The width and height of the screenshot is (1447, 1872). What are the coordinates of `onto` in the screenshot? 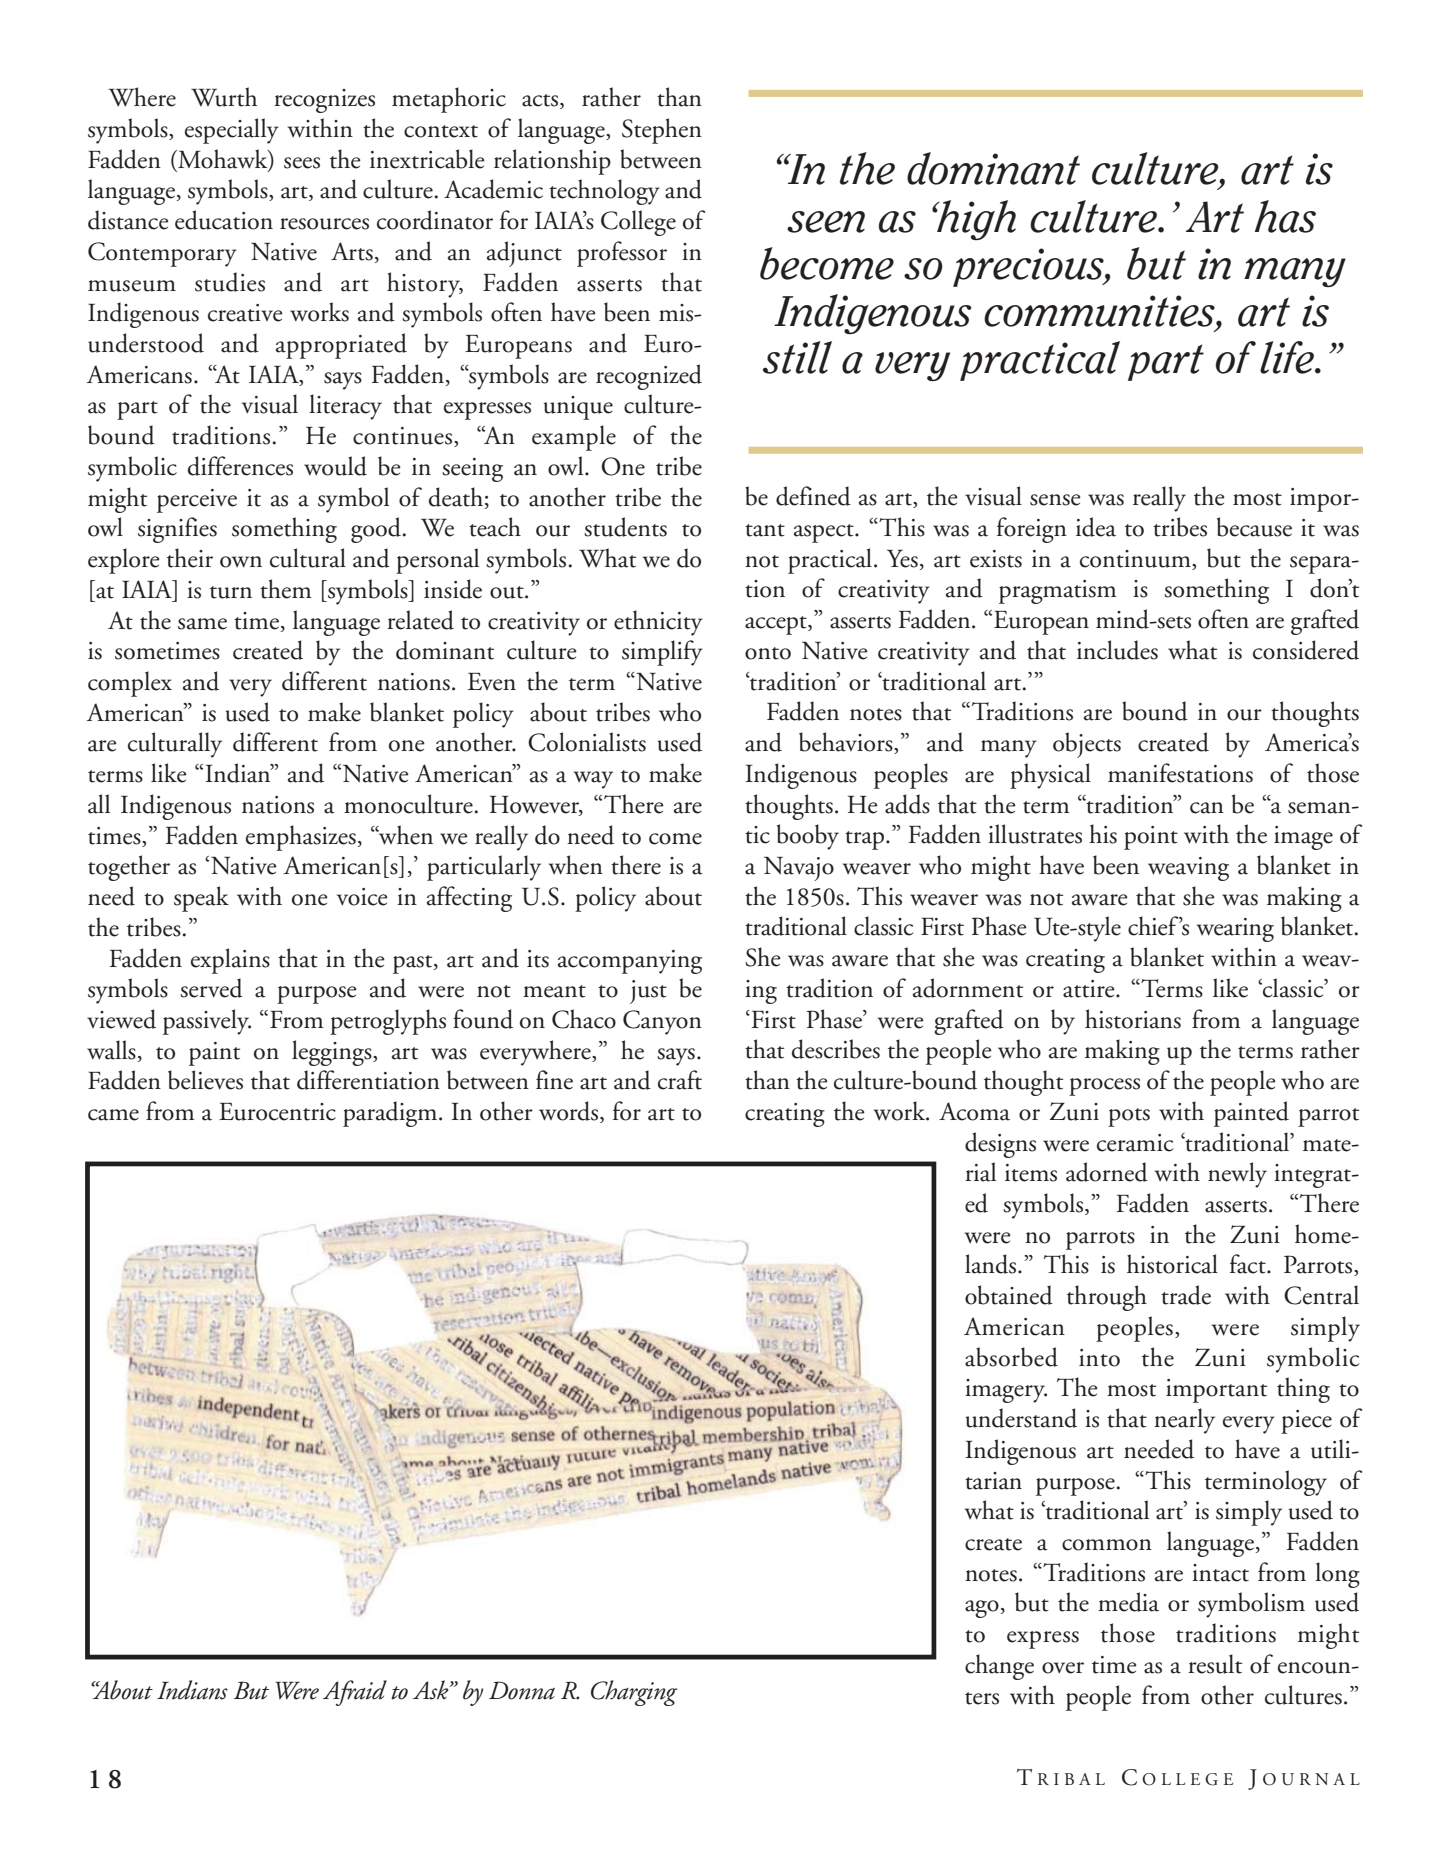 It's located at (768, 653).
